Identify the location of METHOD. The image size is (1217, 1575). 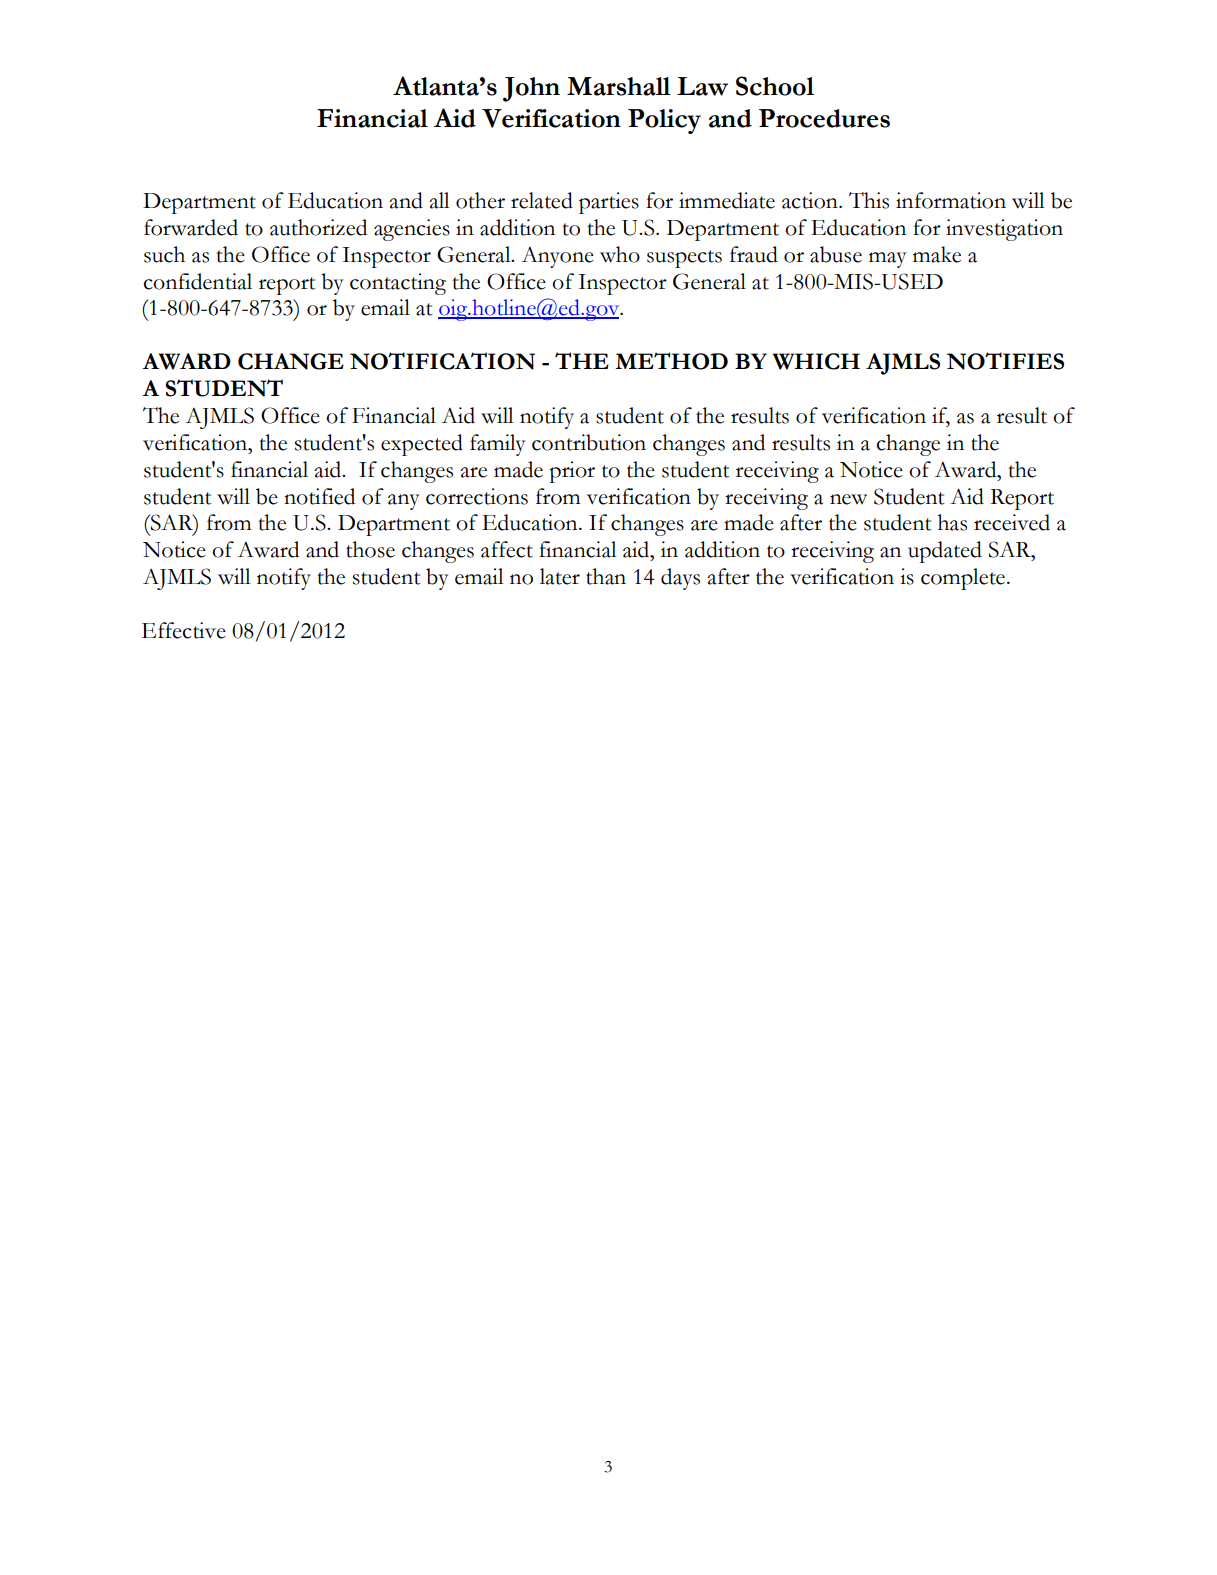
(671, 361).
